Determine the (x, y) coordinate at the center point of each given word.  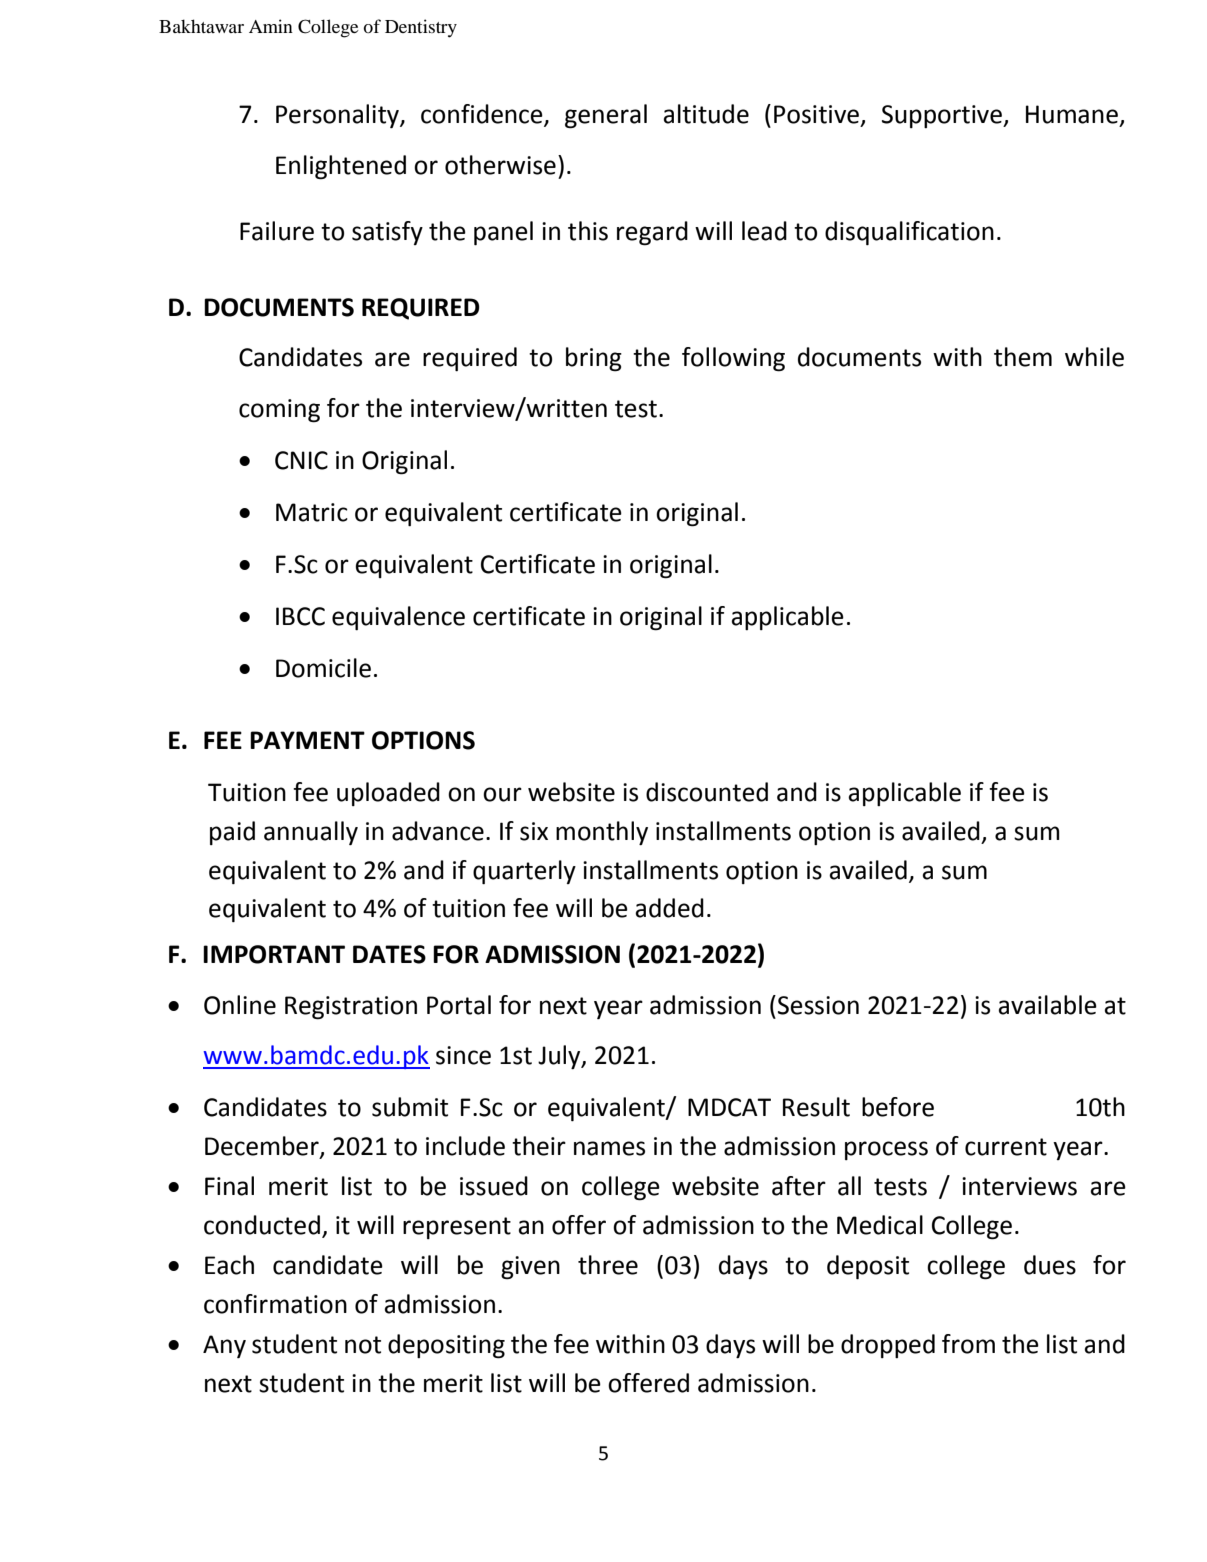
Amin (271, 26)
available (1048, 1005)
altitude (706, 114)
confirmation (275, 1304)
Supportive (943, 116)
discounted (707, 792)
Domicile (323, 668)
